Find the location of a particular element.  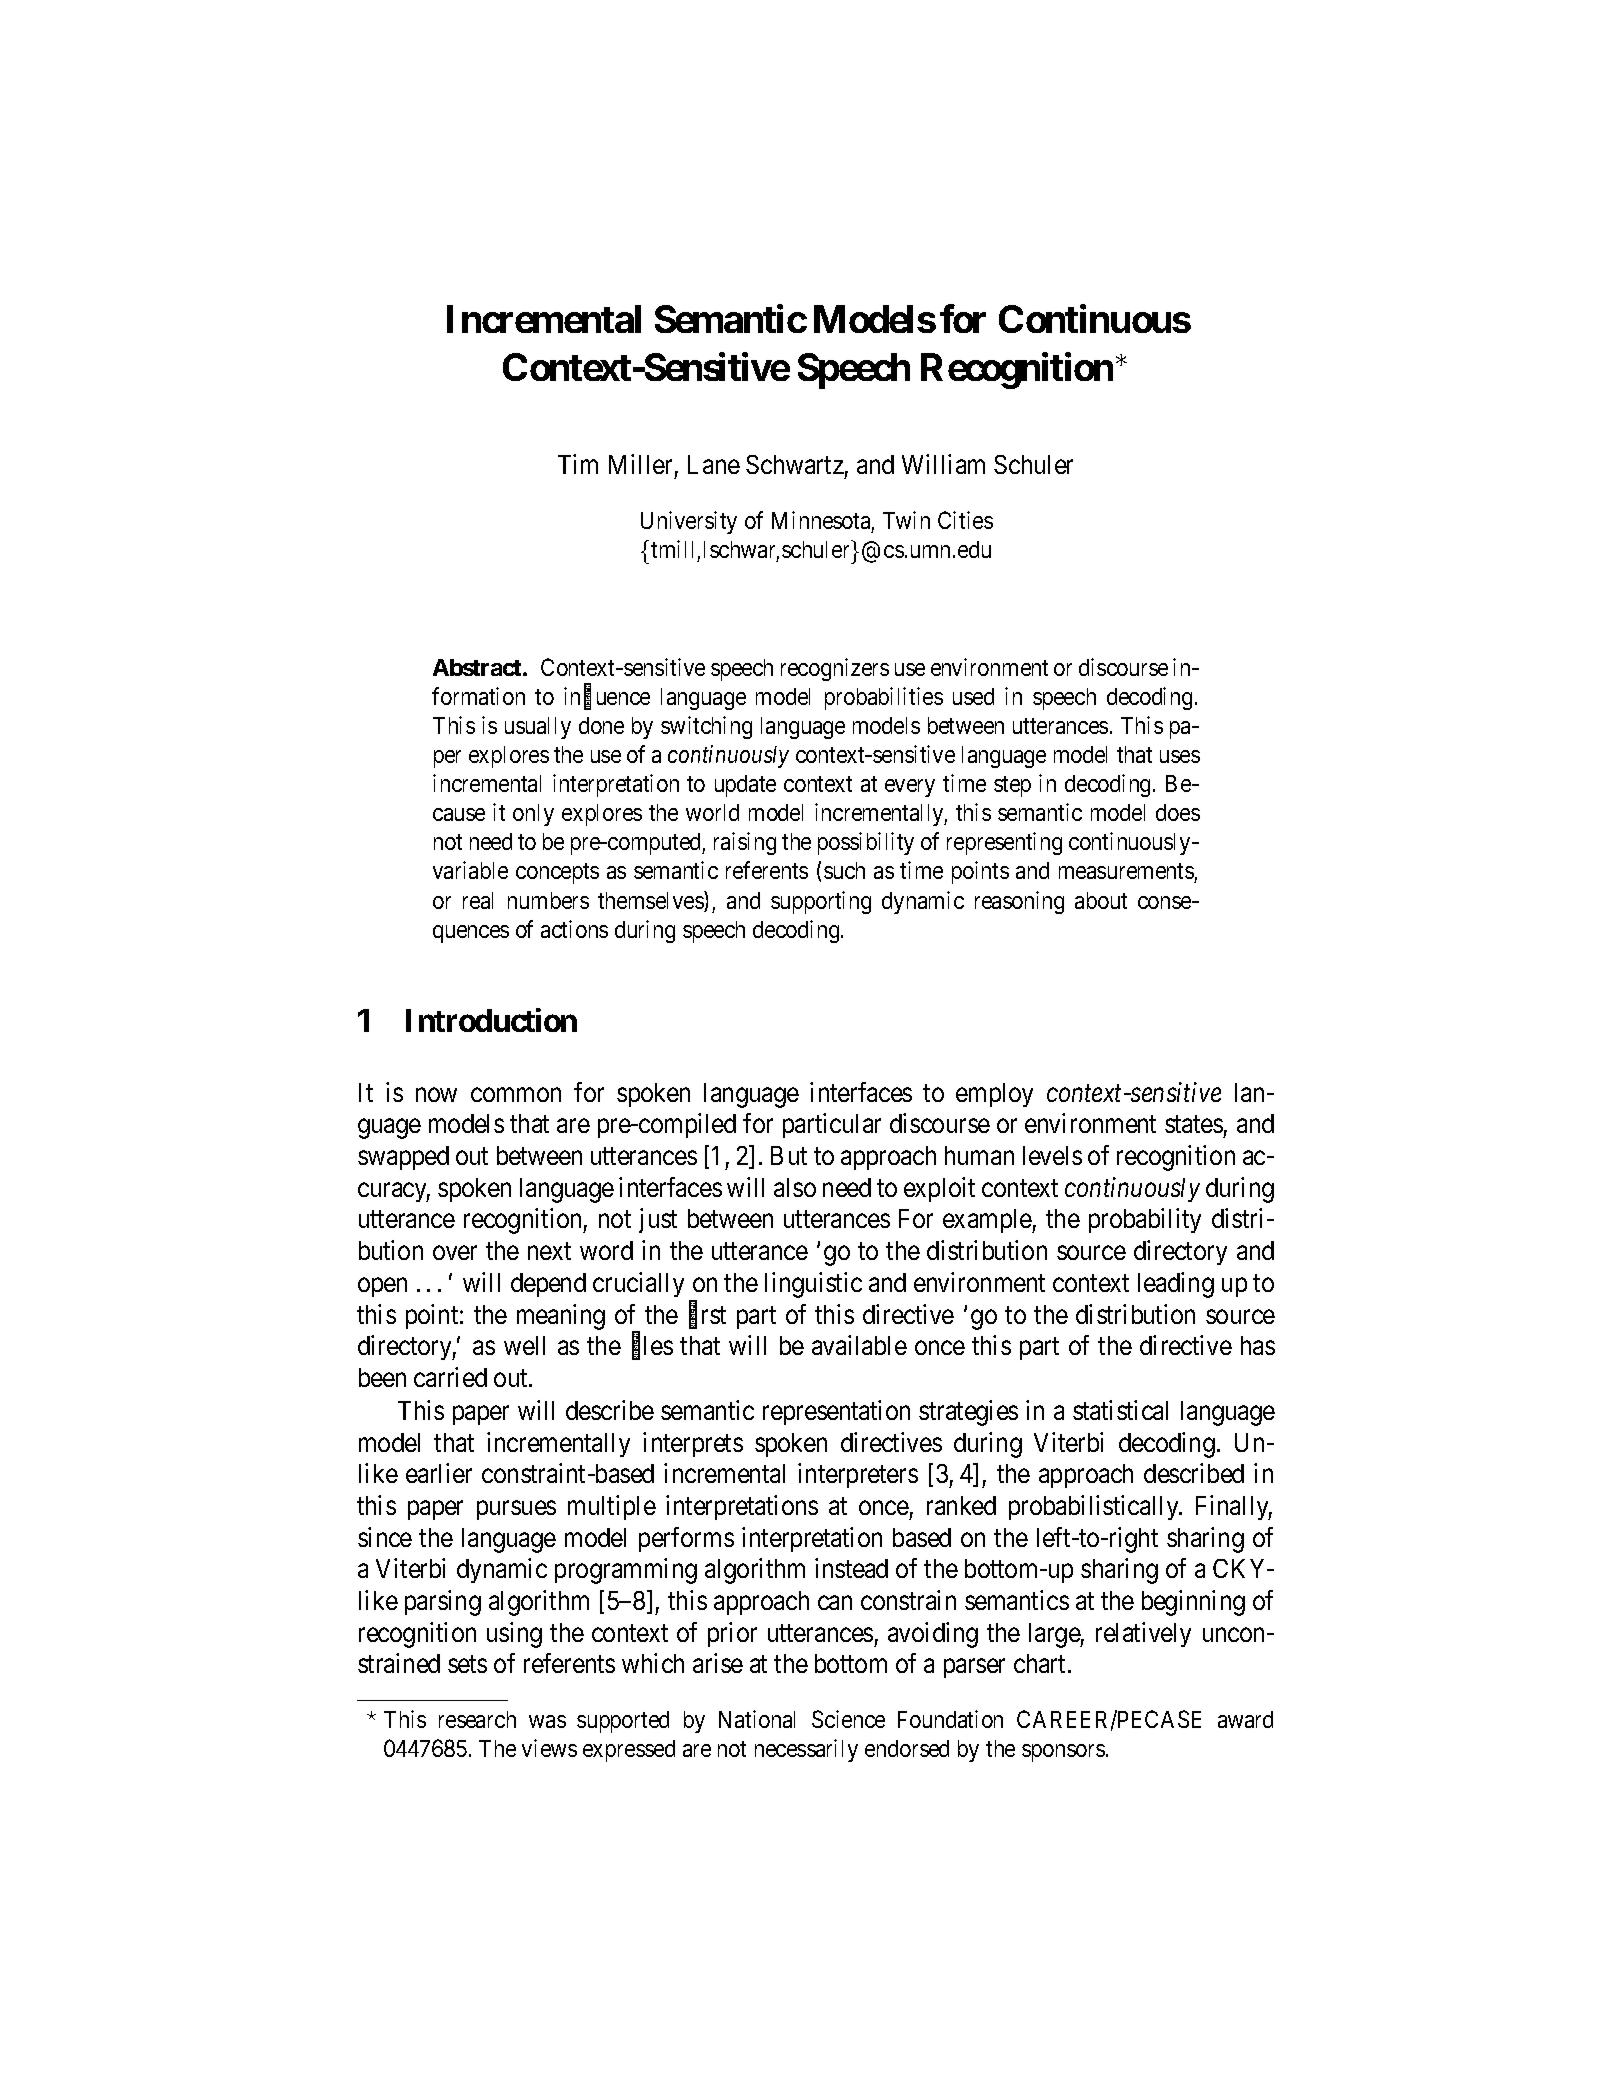

only is located at coordinates (533, 815).
